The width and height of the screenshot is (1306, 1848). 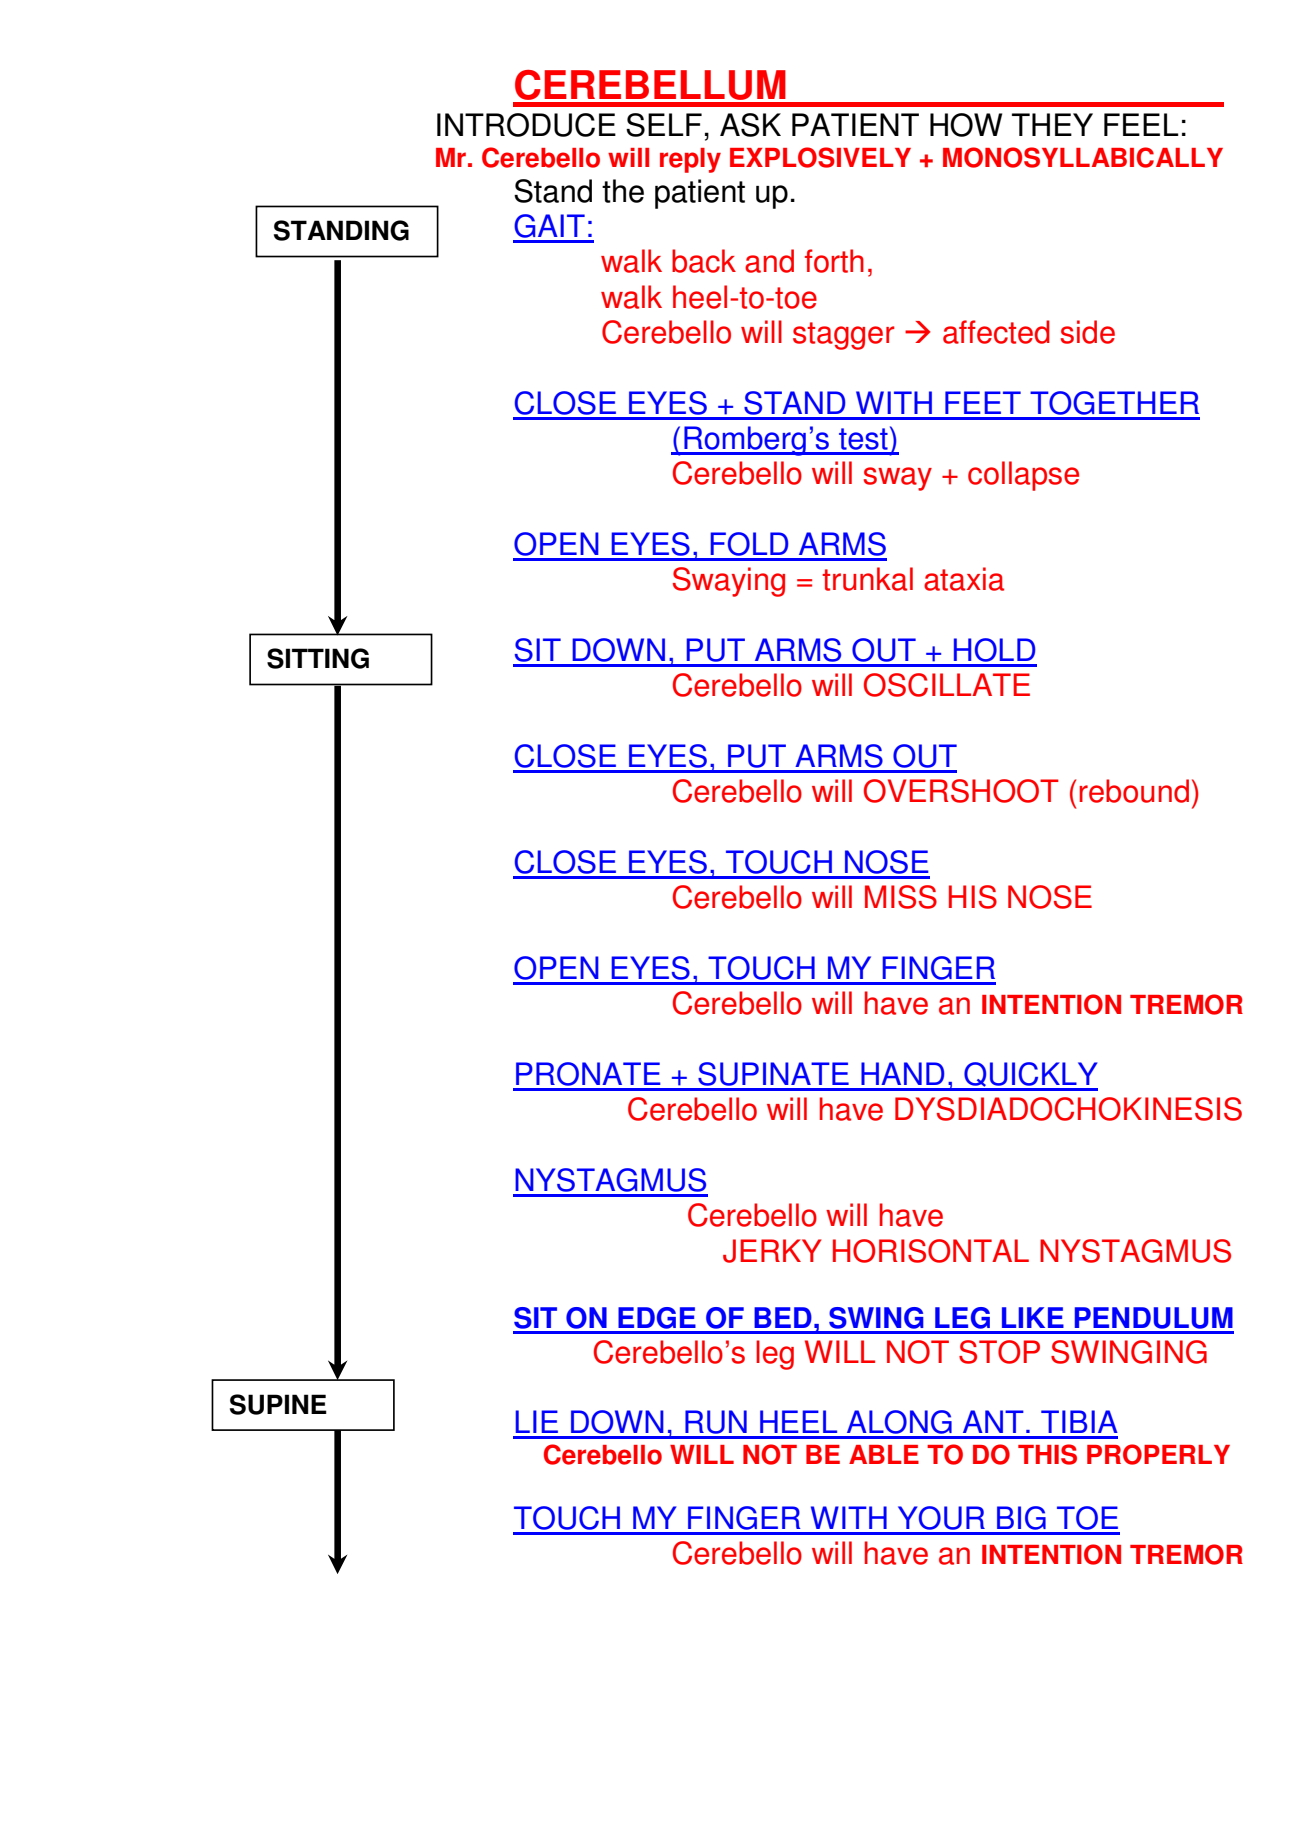 What do you see at coordinates (1052, 124) in the screenshot?
I see `THEY` at bounding box center [1052, 124].
